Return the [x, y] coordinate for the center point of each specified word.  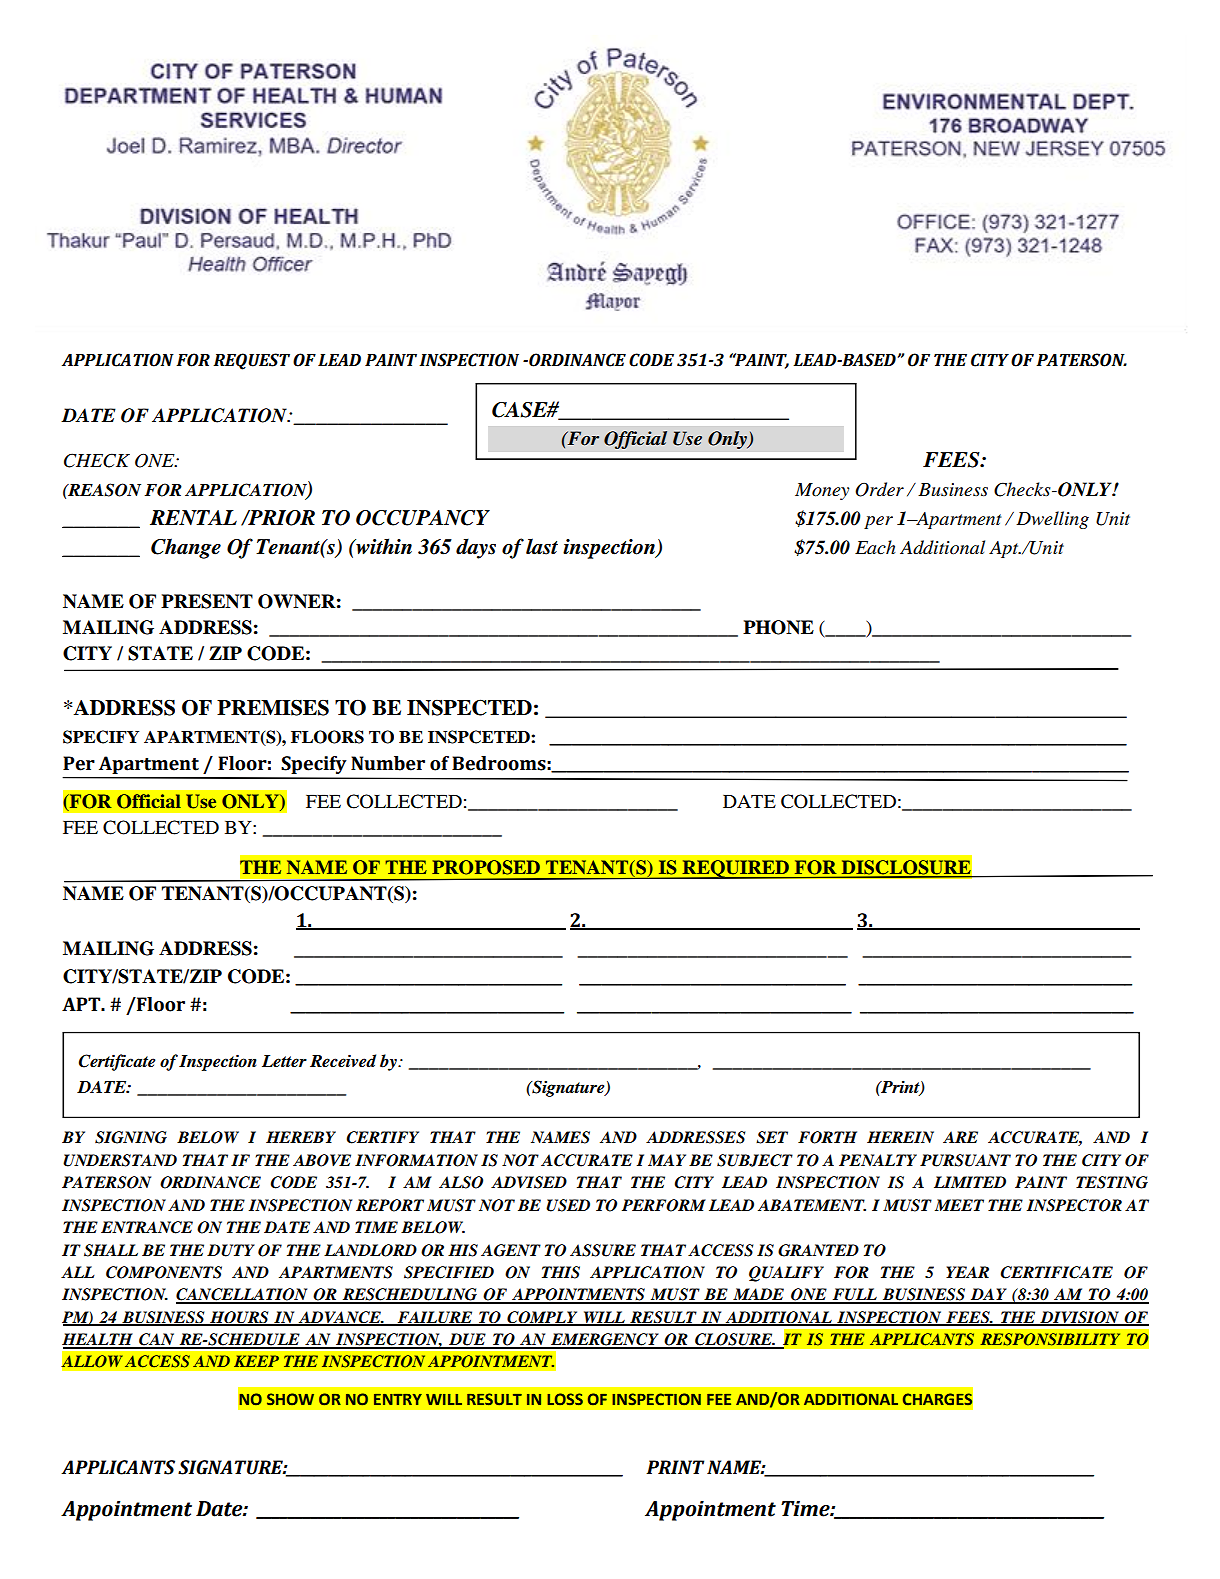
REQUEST [251, 361]
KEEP [256, 1361]
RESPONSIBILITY [1050, 1339]
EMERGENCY [605, 1340]
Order [879, 489]
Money [822, 491]
